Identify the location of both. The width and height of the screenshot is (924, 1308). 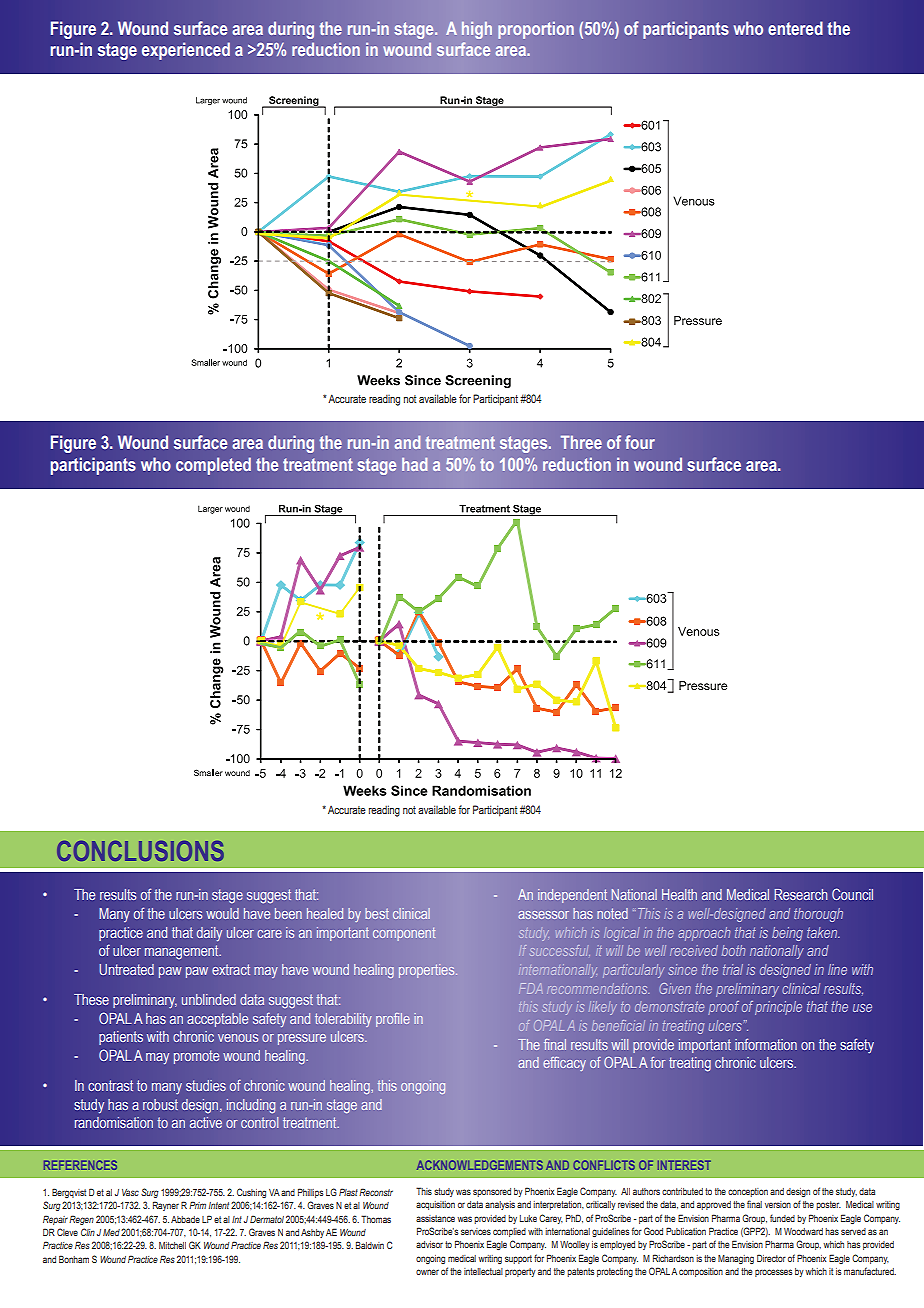
(733, 950).
